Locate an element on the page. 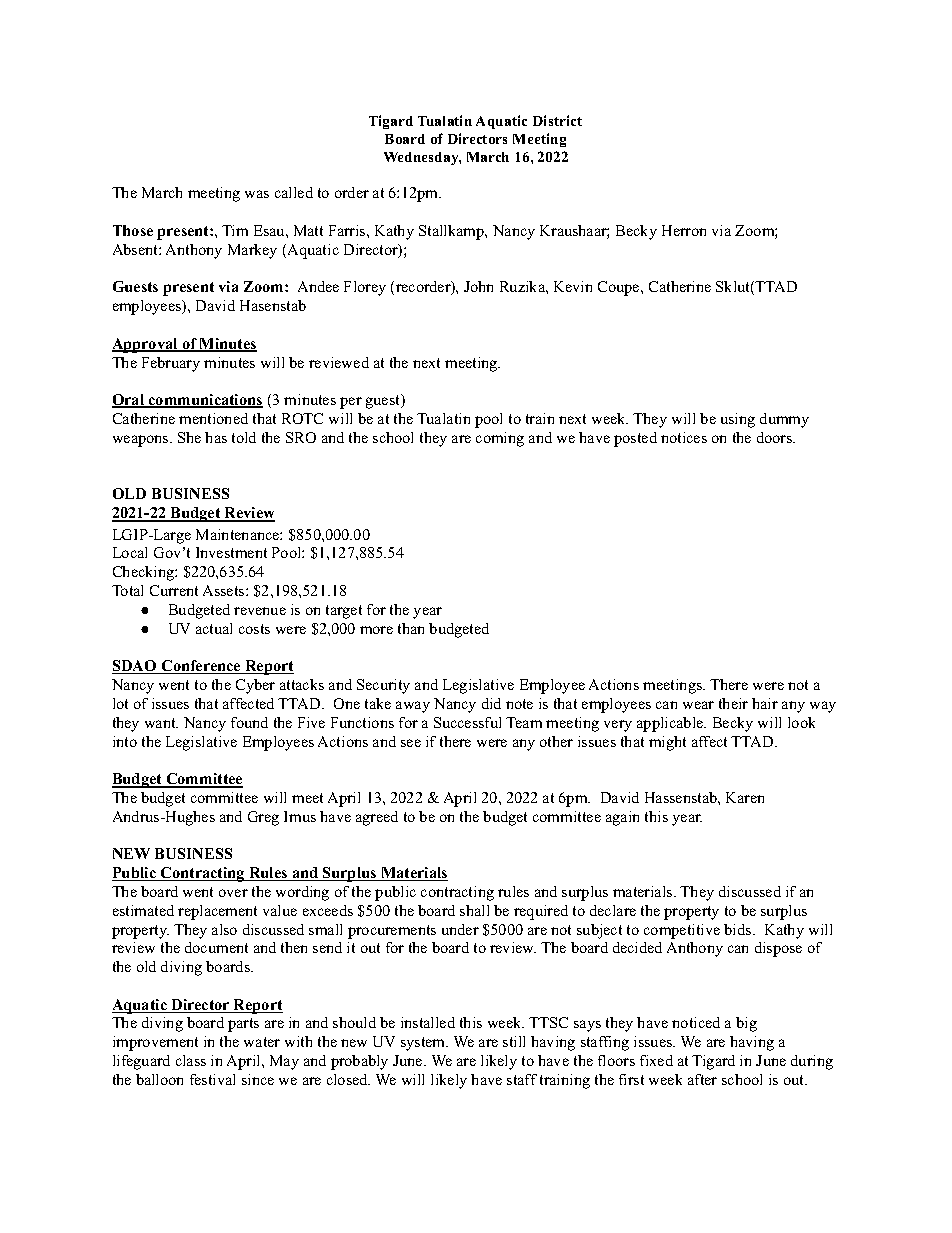  Coupe is located at coordinates (620, 288).
